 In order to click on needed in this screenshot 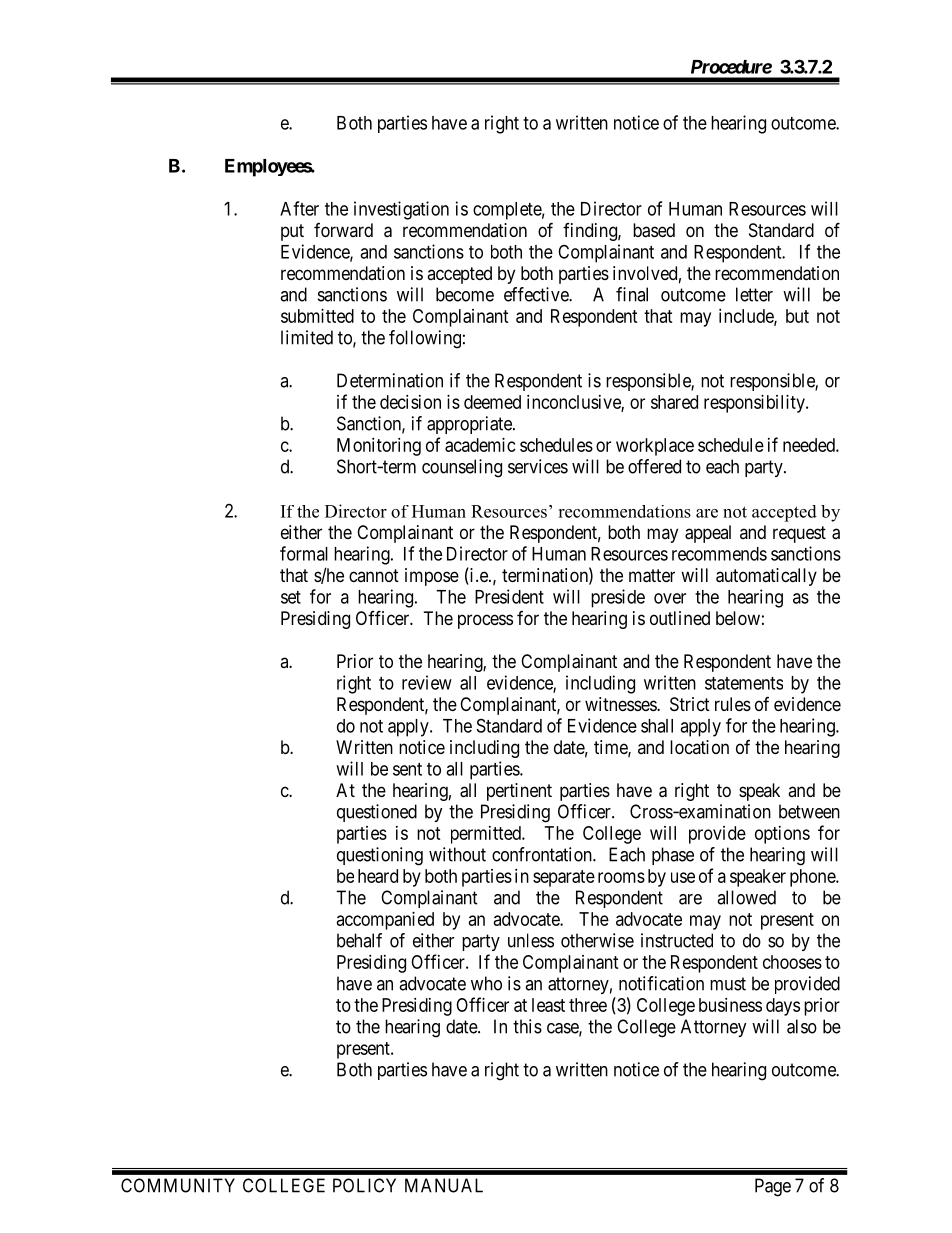, I will do `click(810, 445)`.
